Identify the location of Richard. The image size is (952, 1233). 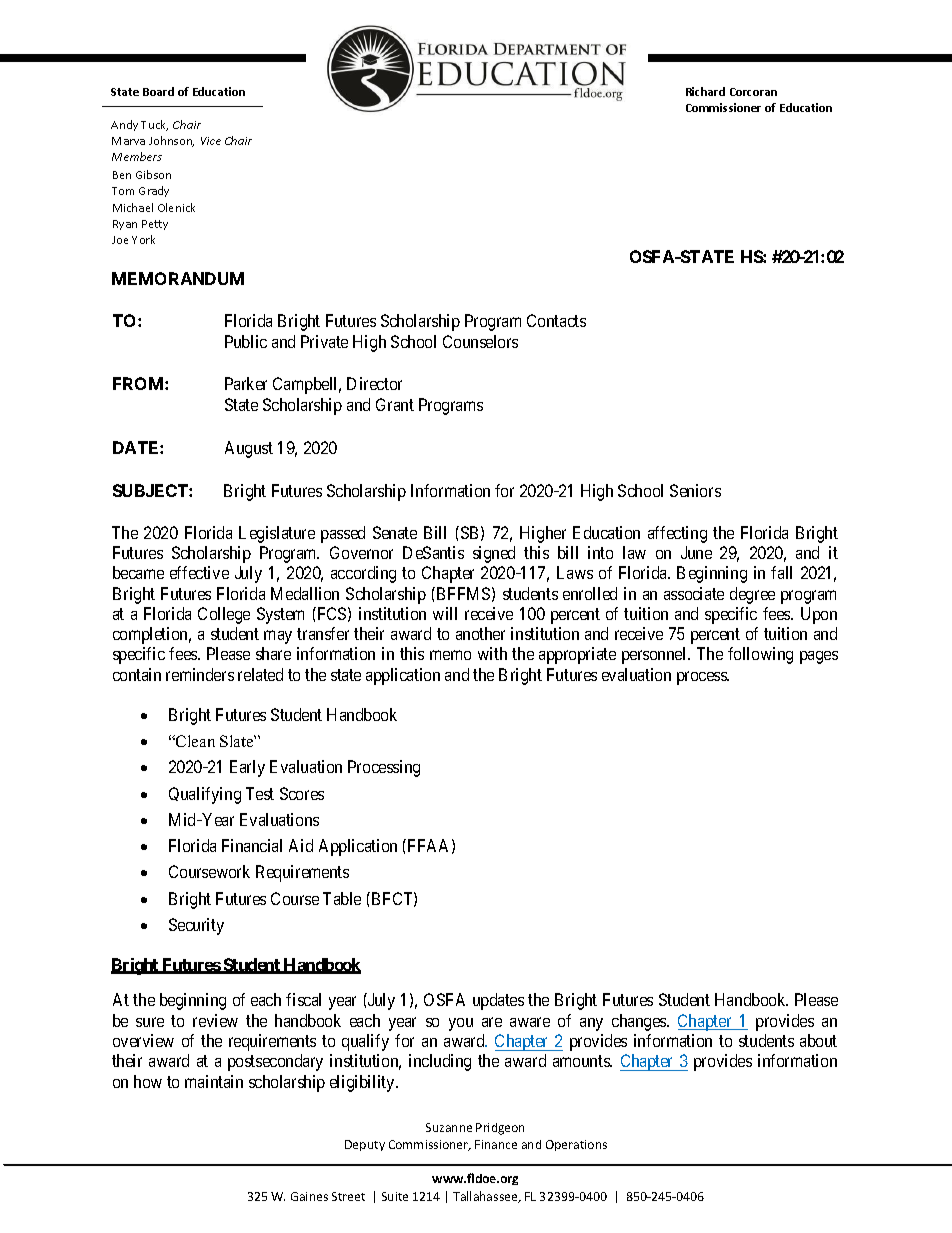
(705, 91).
